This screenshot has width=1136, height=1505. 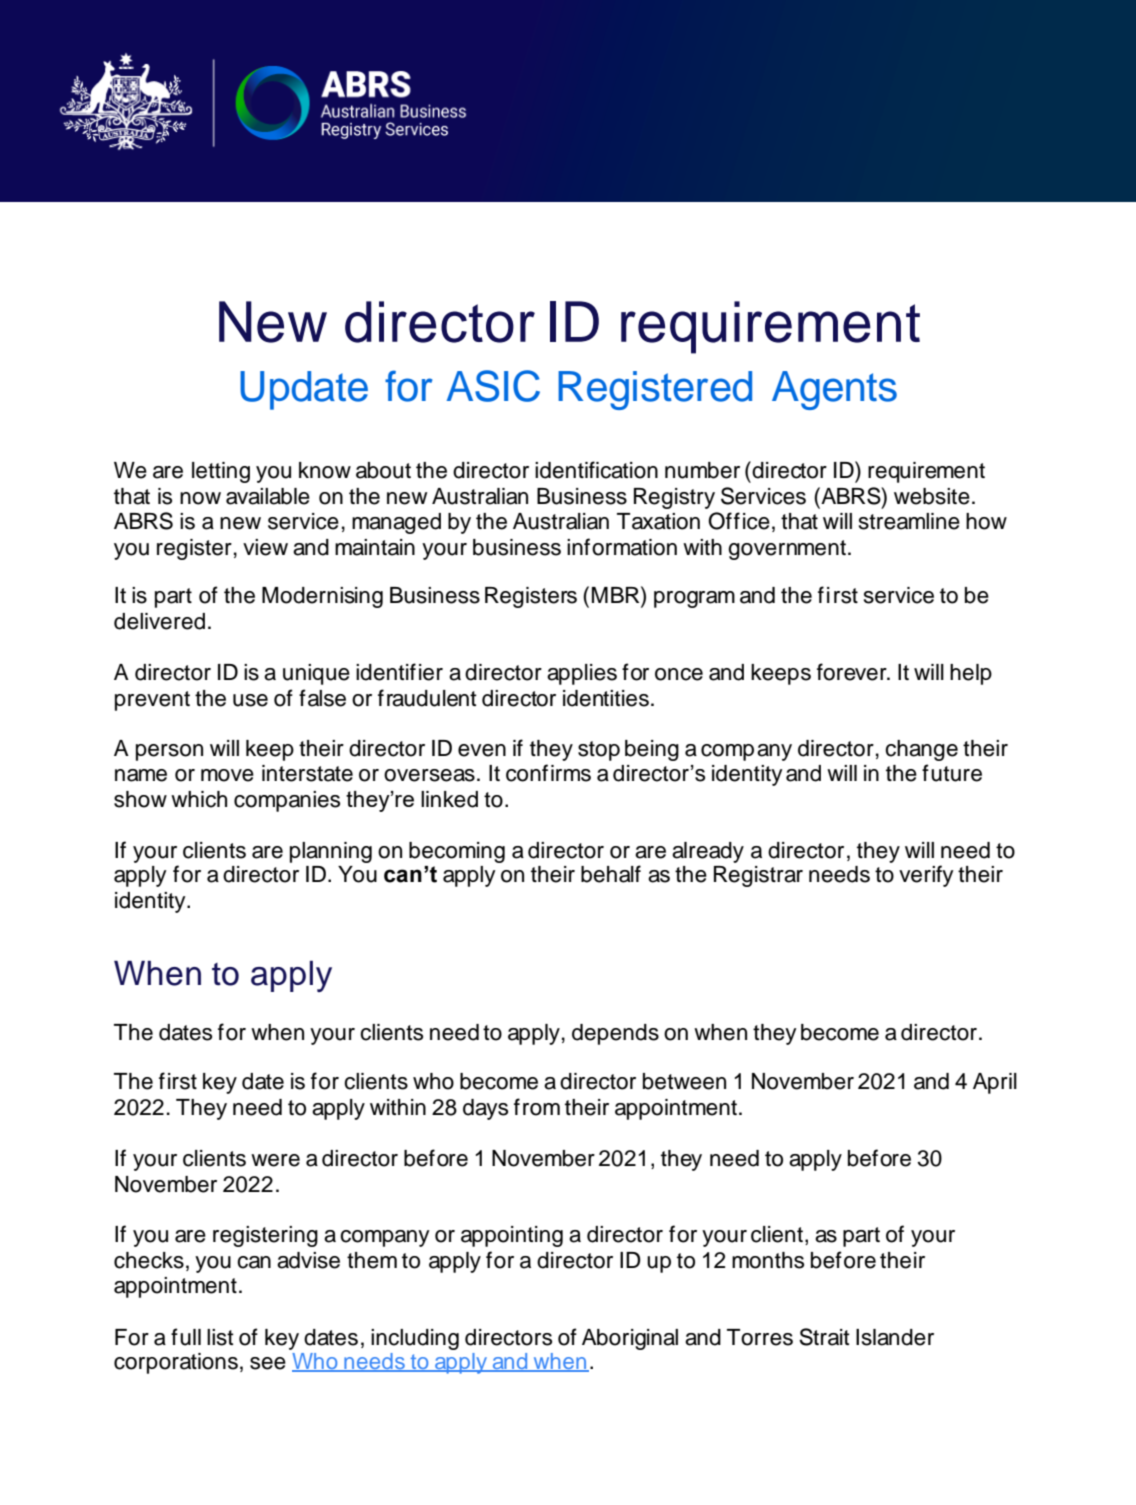 I want to click on confirms, so click(x=548, y=773).
